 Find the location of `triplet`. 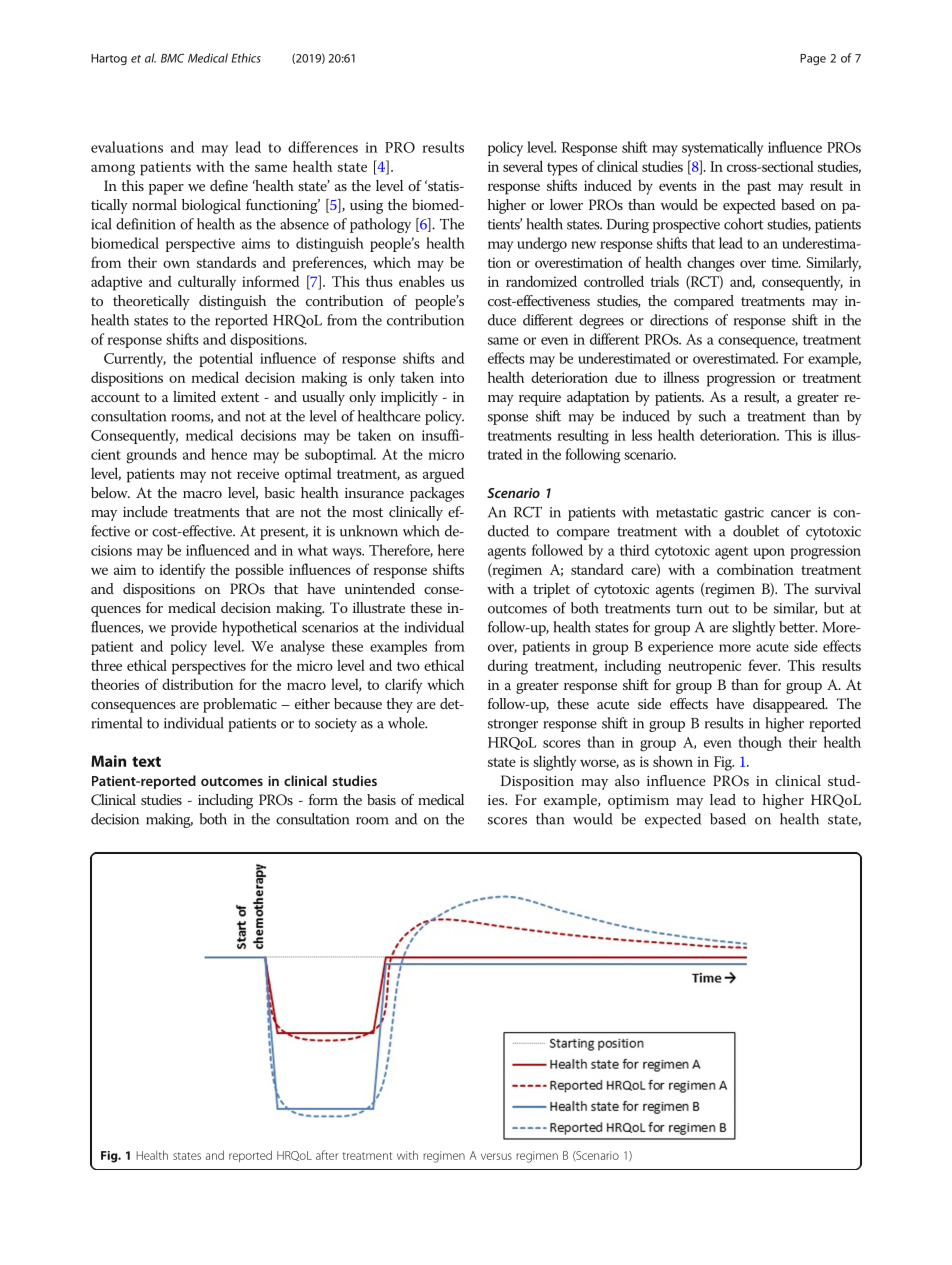

triplet is located at coordinates (551, 590).
